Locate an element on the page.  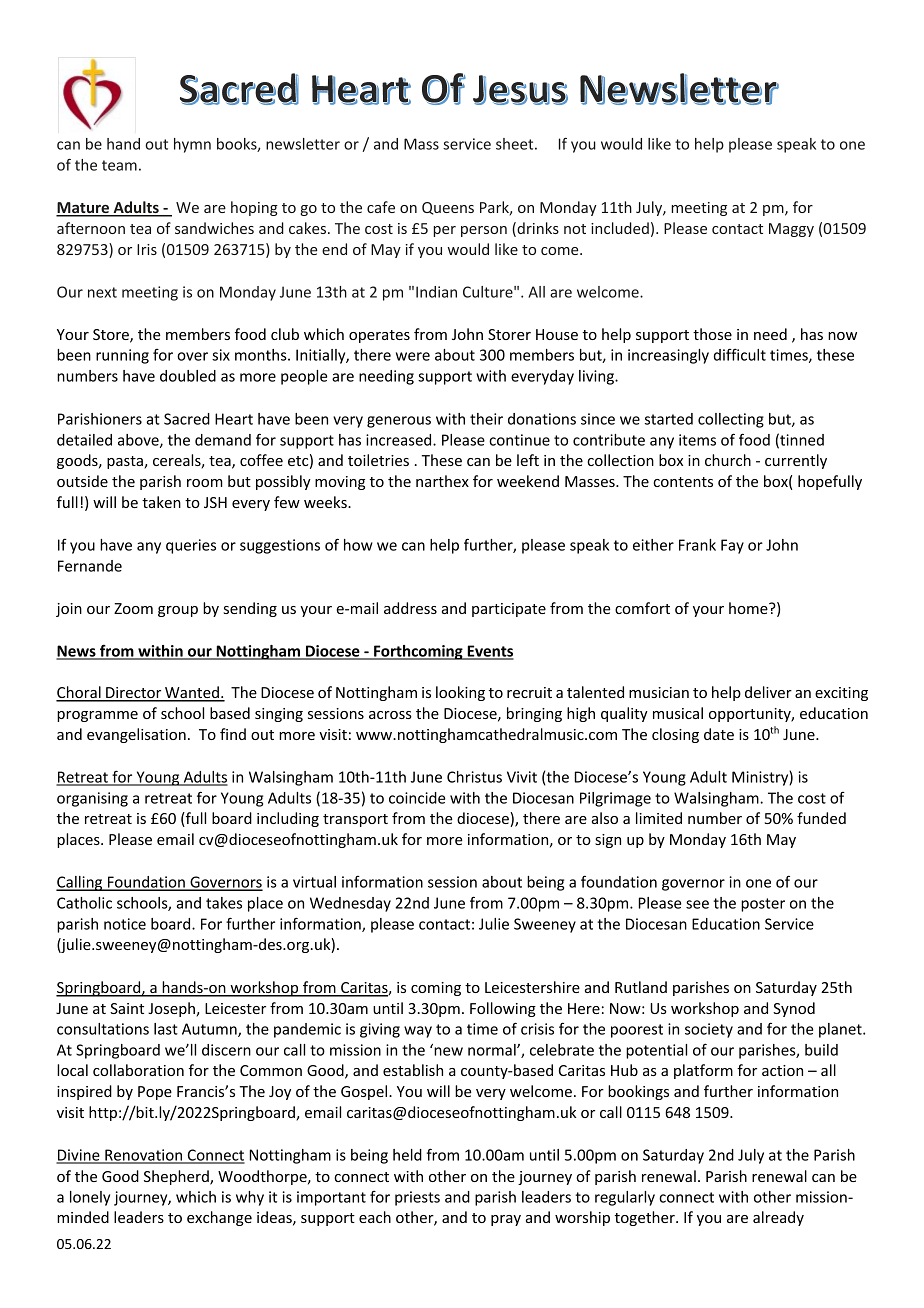
team is located at coordinates (119, 165).
